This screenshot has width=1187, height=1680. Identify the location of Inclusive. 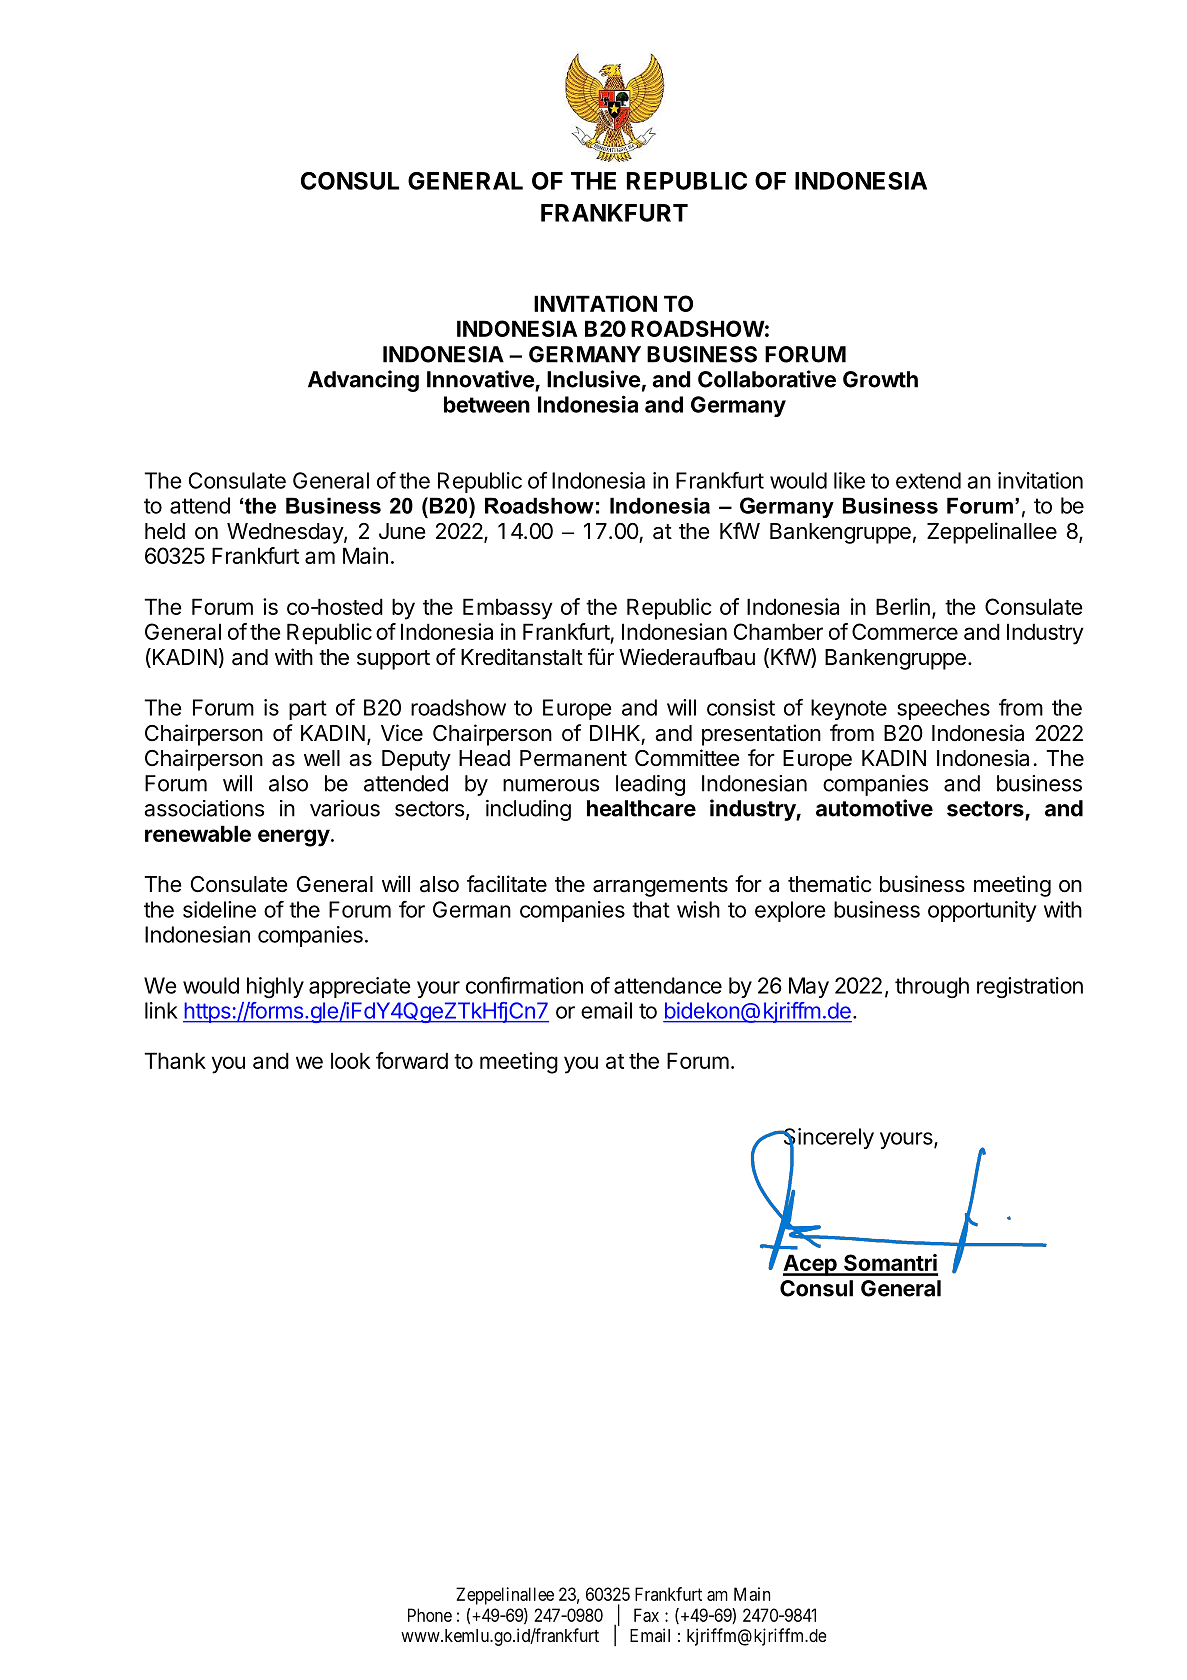
(594, 379).
